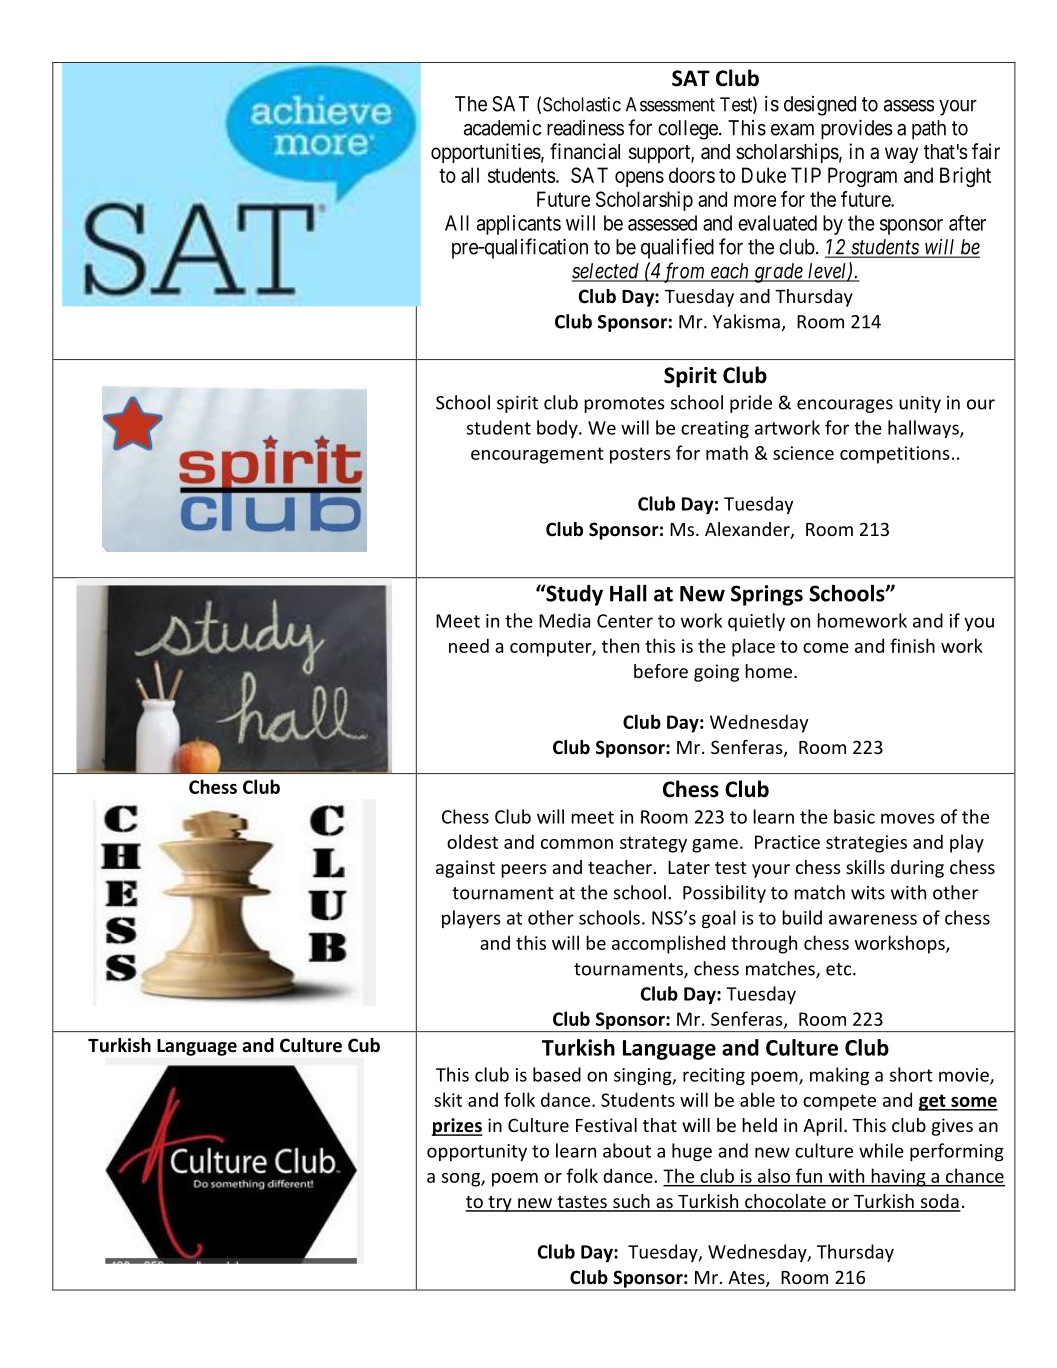 The image size is (1057, 1368). I want to click on path, so click(929, 130).
